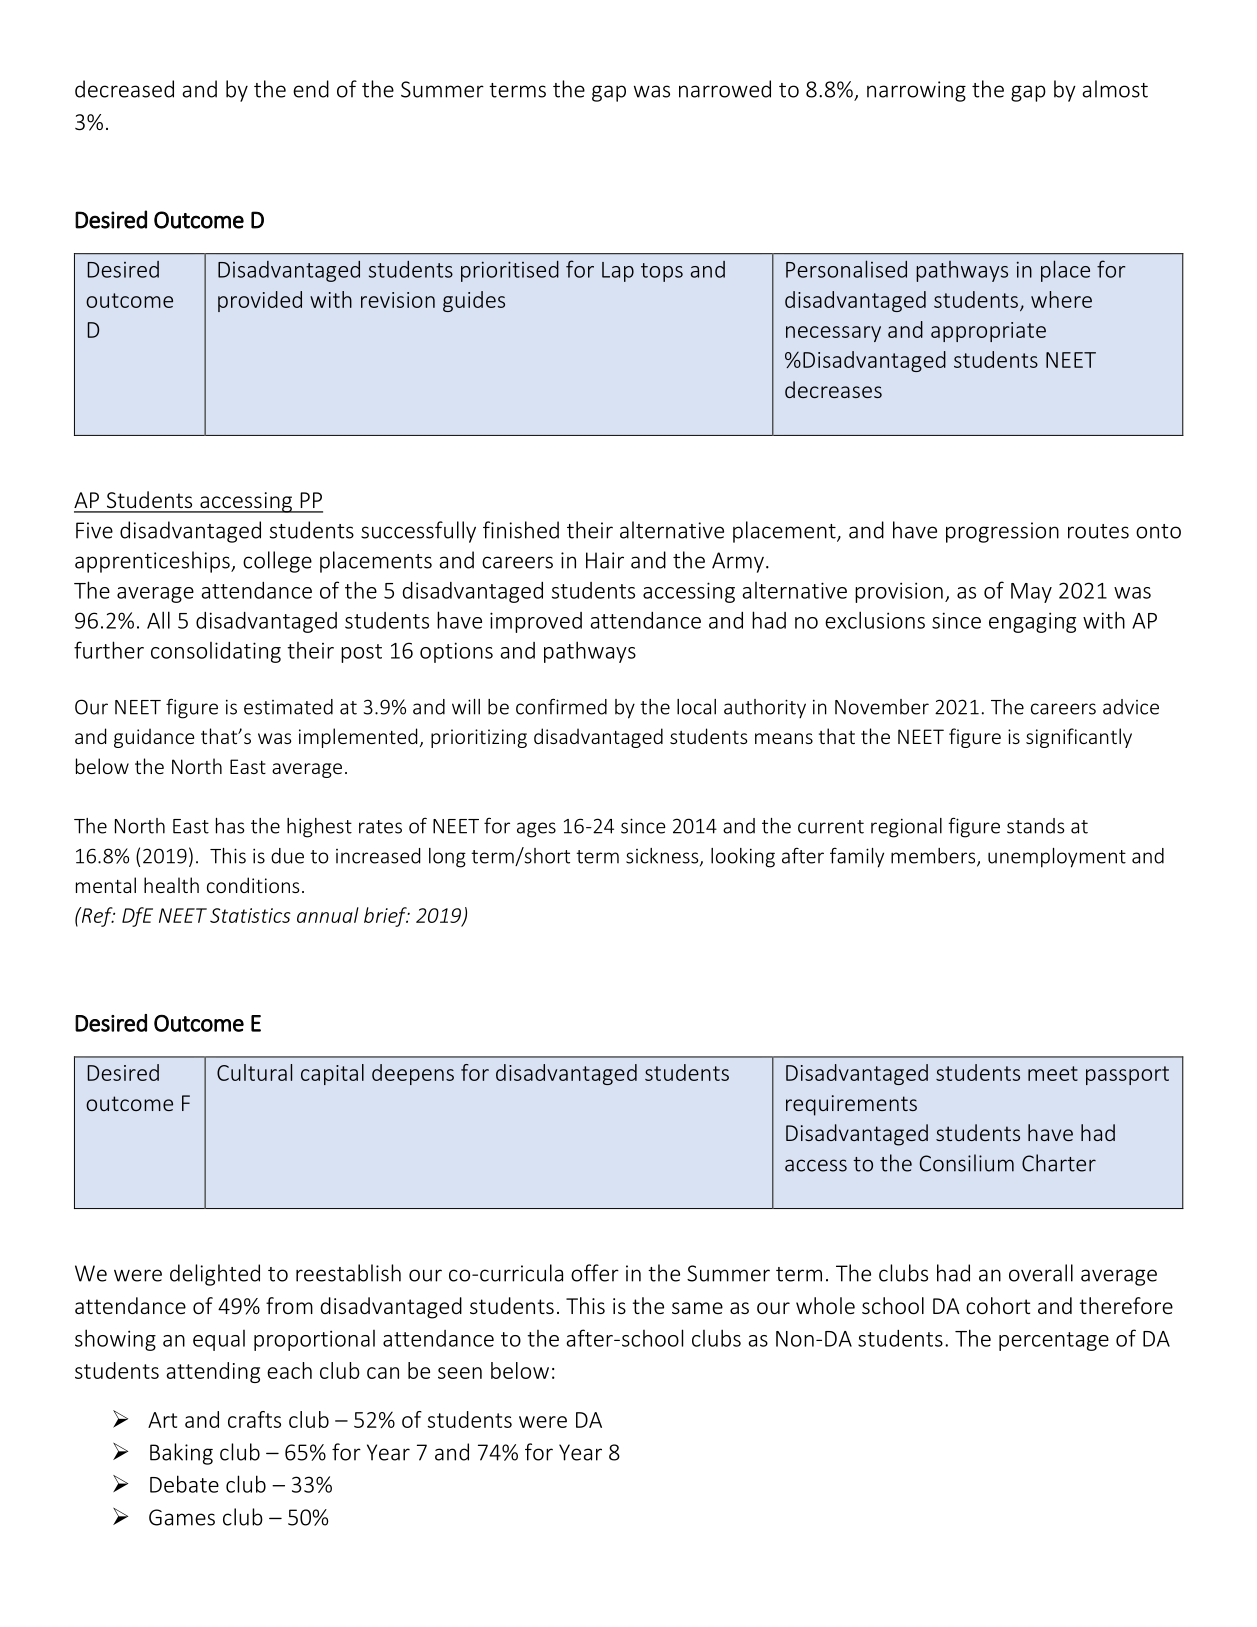 The width and height of the screenshot is (1257, 1627). What do you see at coordinates (725, 89) in the screenshot?
I see `narrowed` at bounding box center [725, 89].
